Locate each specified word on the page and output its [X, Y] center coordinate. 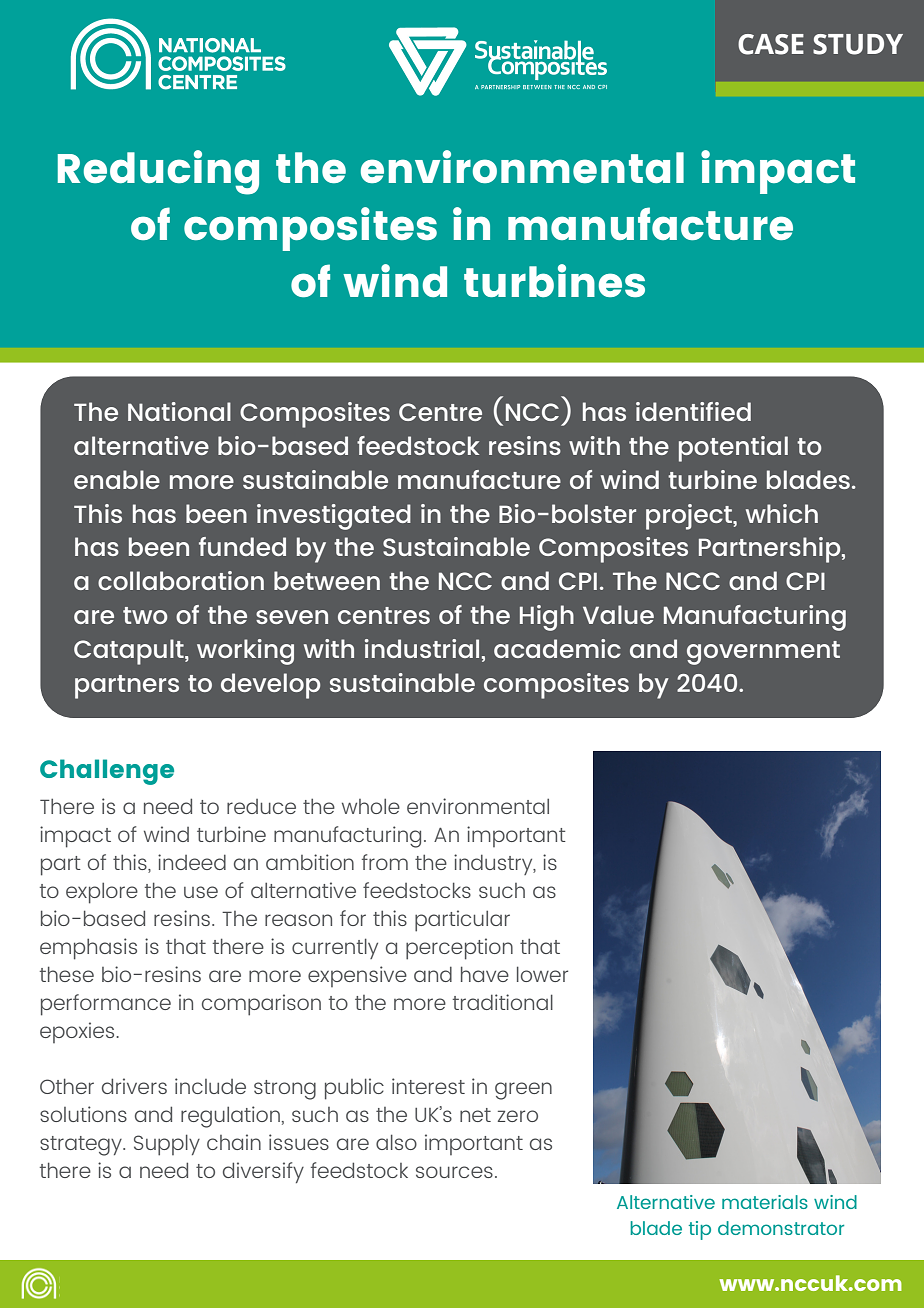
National [179, 411]
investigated [334, 517]
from [385, 862]
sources [454, 1172]
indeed [192, 862]
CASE [771, 44]
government [763, 653]
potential [733, 449]
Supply [167, 1145]
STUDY [858, 44]
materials [765, 1202]
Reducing [158, 172]
